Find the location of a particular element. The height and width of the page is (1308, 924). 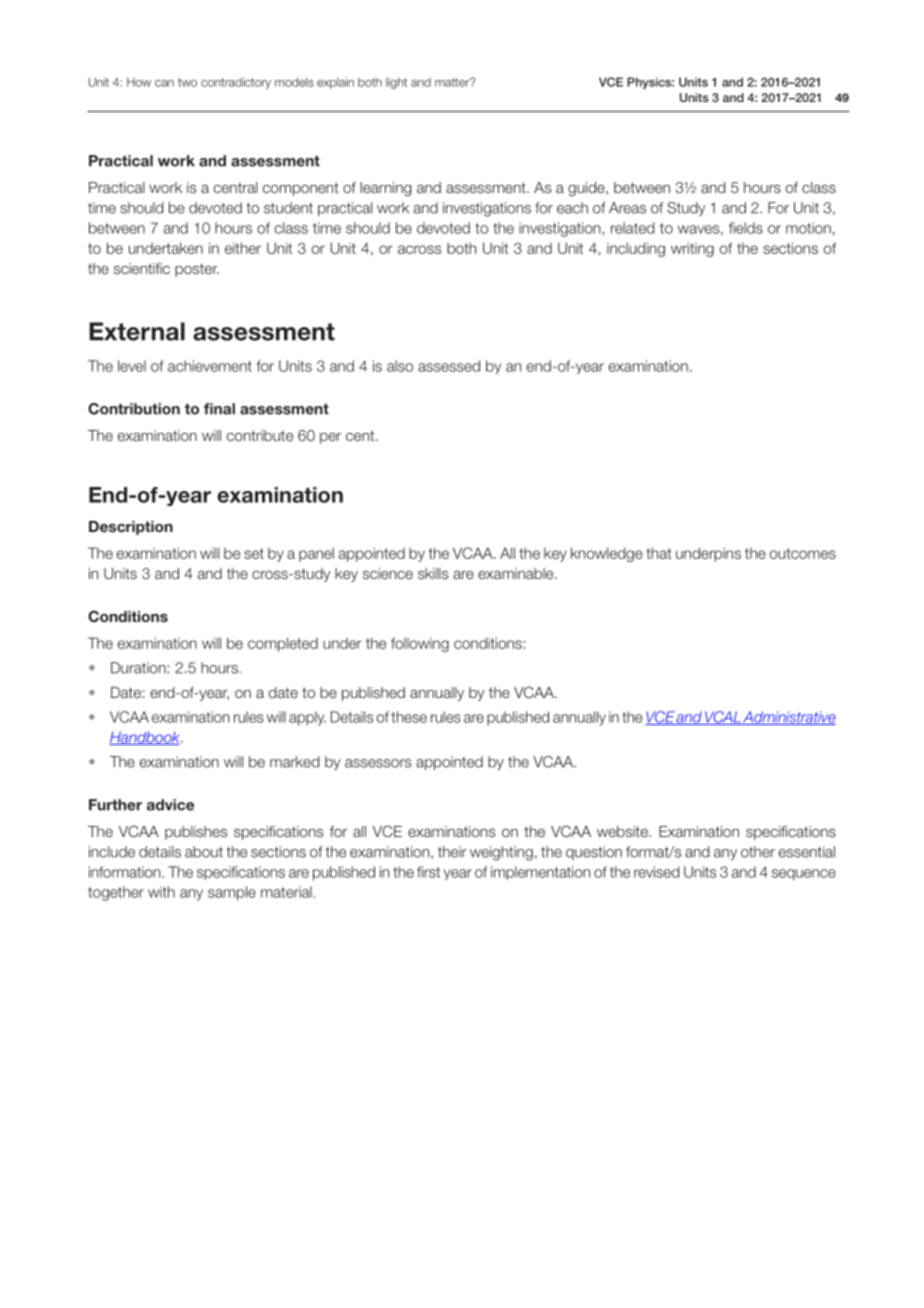

about is located at coordinates (204, 852).
